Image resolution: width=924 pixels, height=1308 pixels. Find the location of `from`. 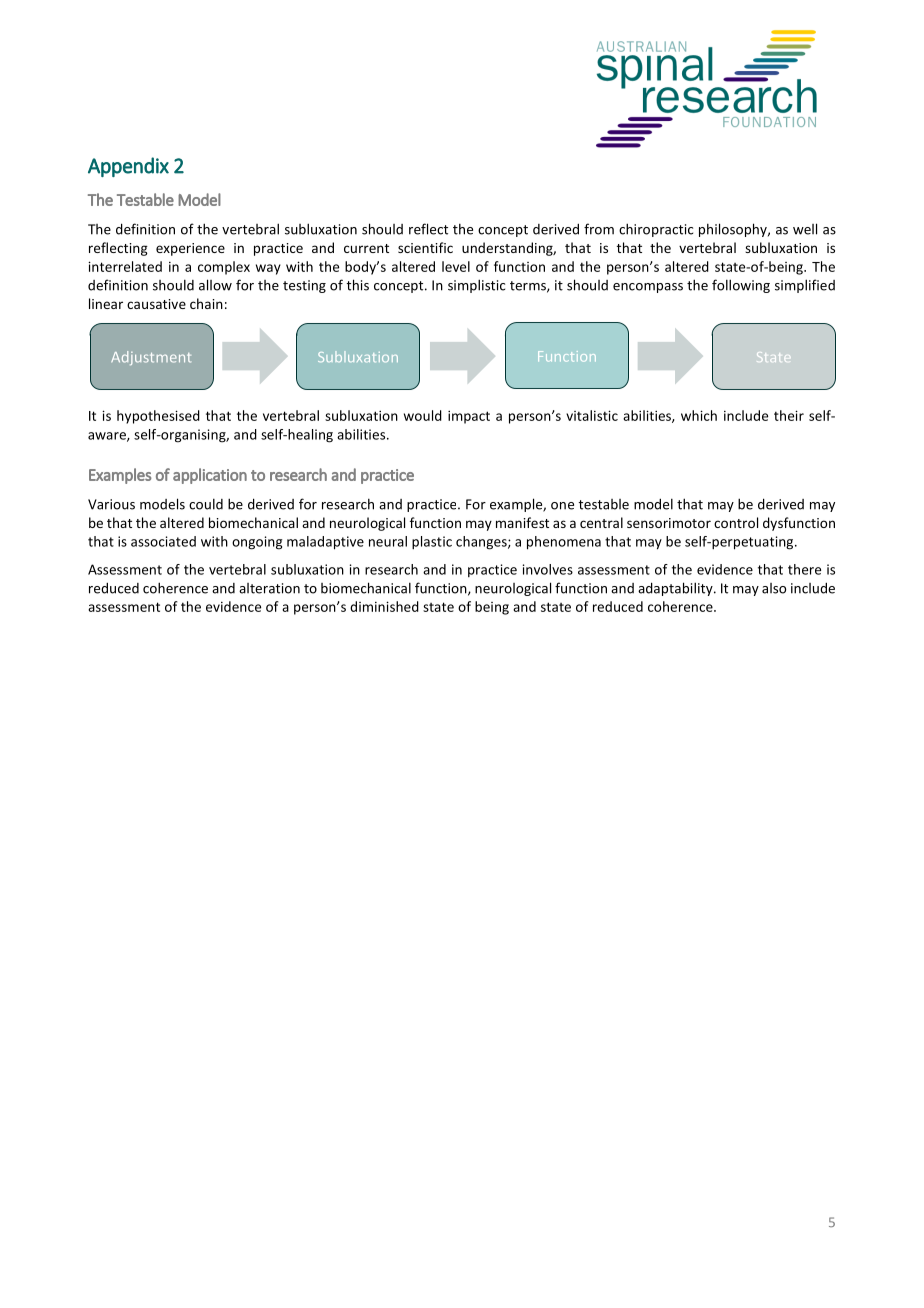

from is located at coordinates (599, 229).
